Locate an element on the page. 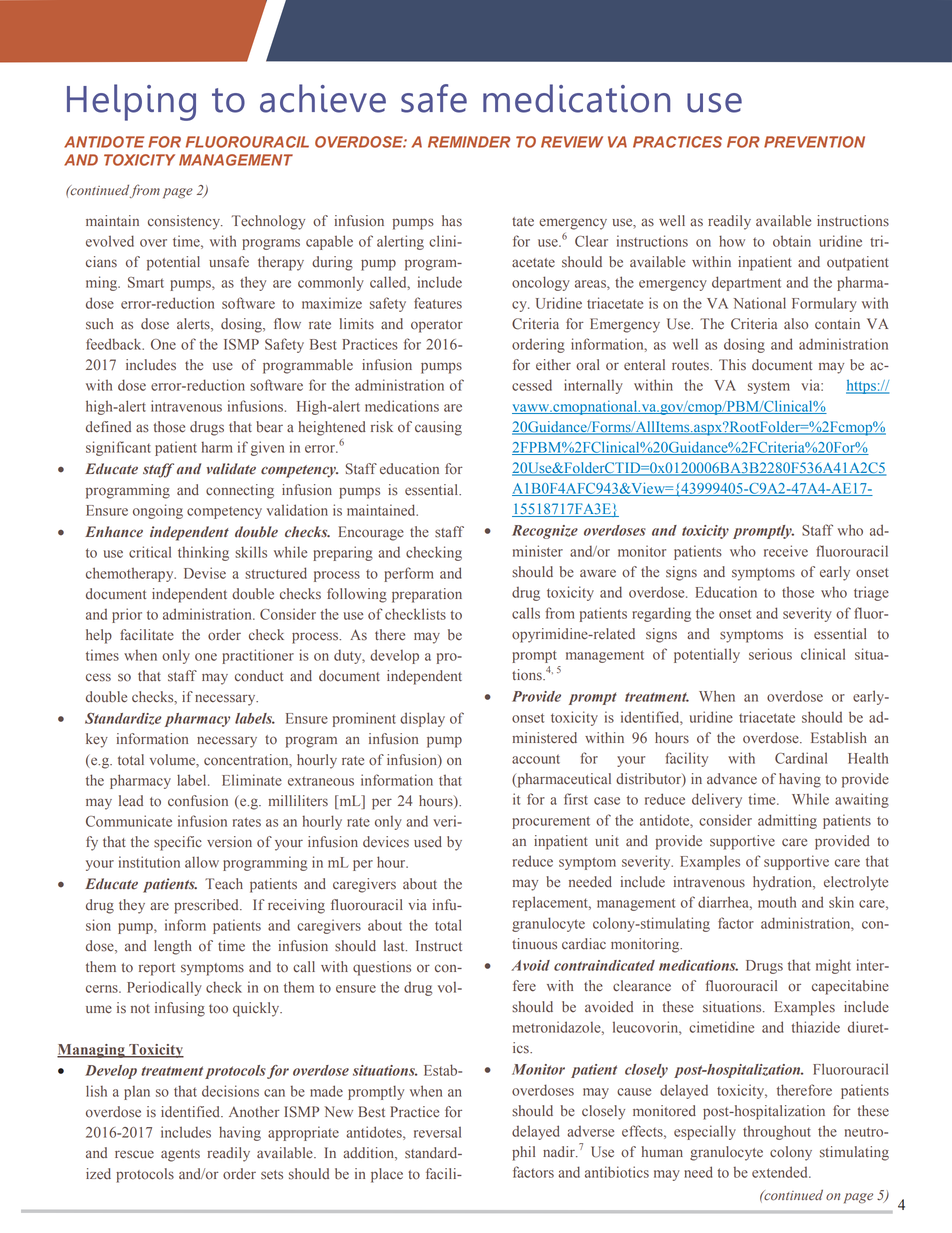  procurement is located at coordinates (551, 822).
